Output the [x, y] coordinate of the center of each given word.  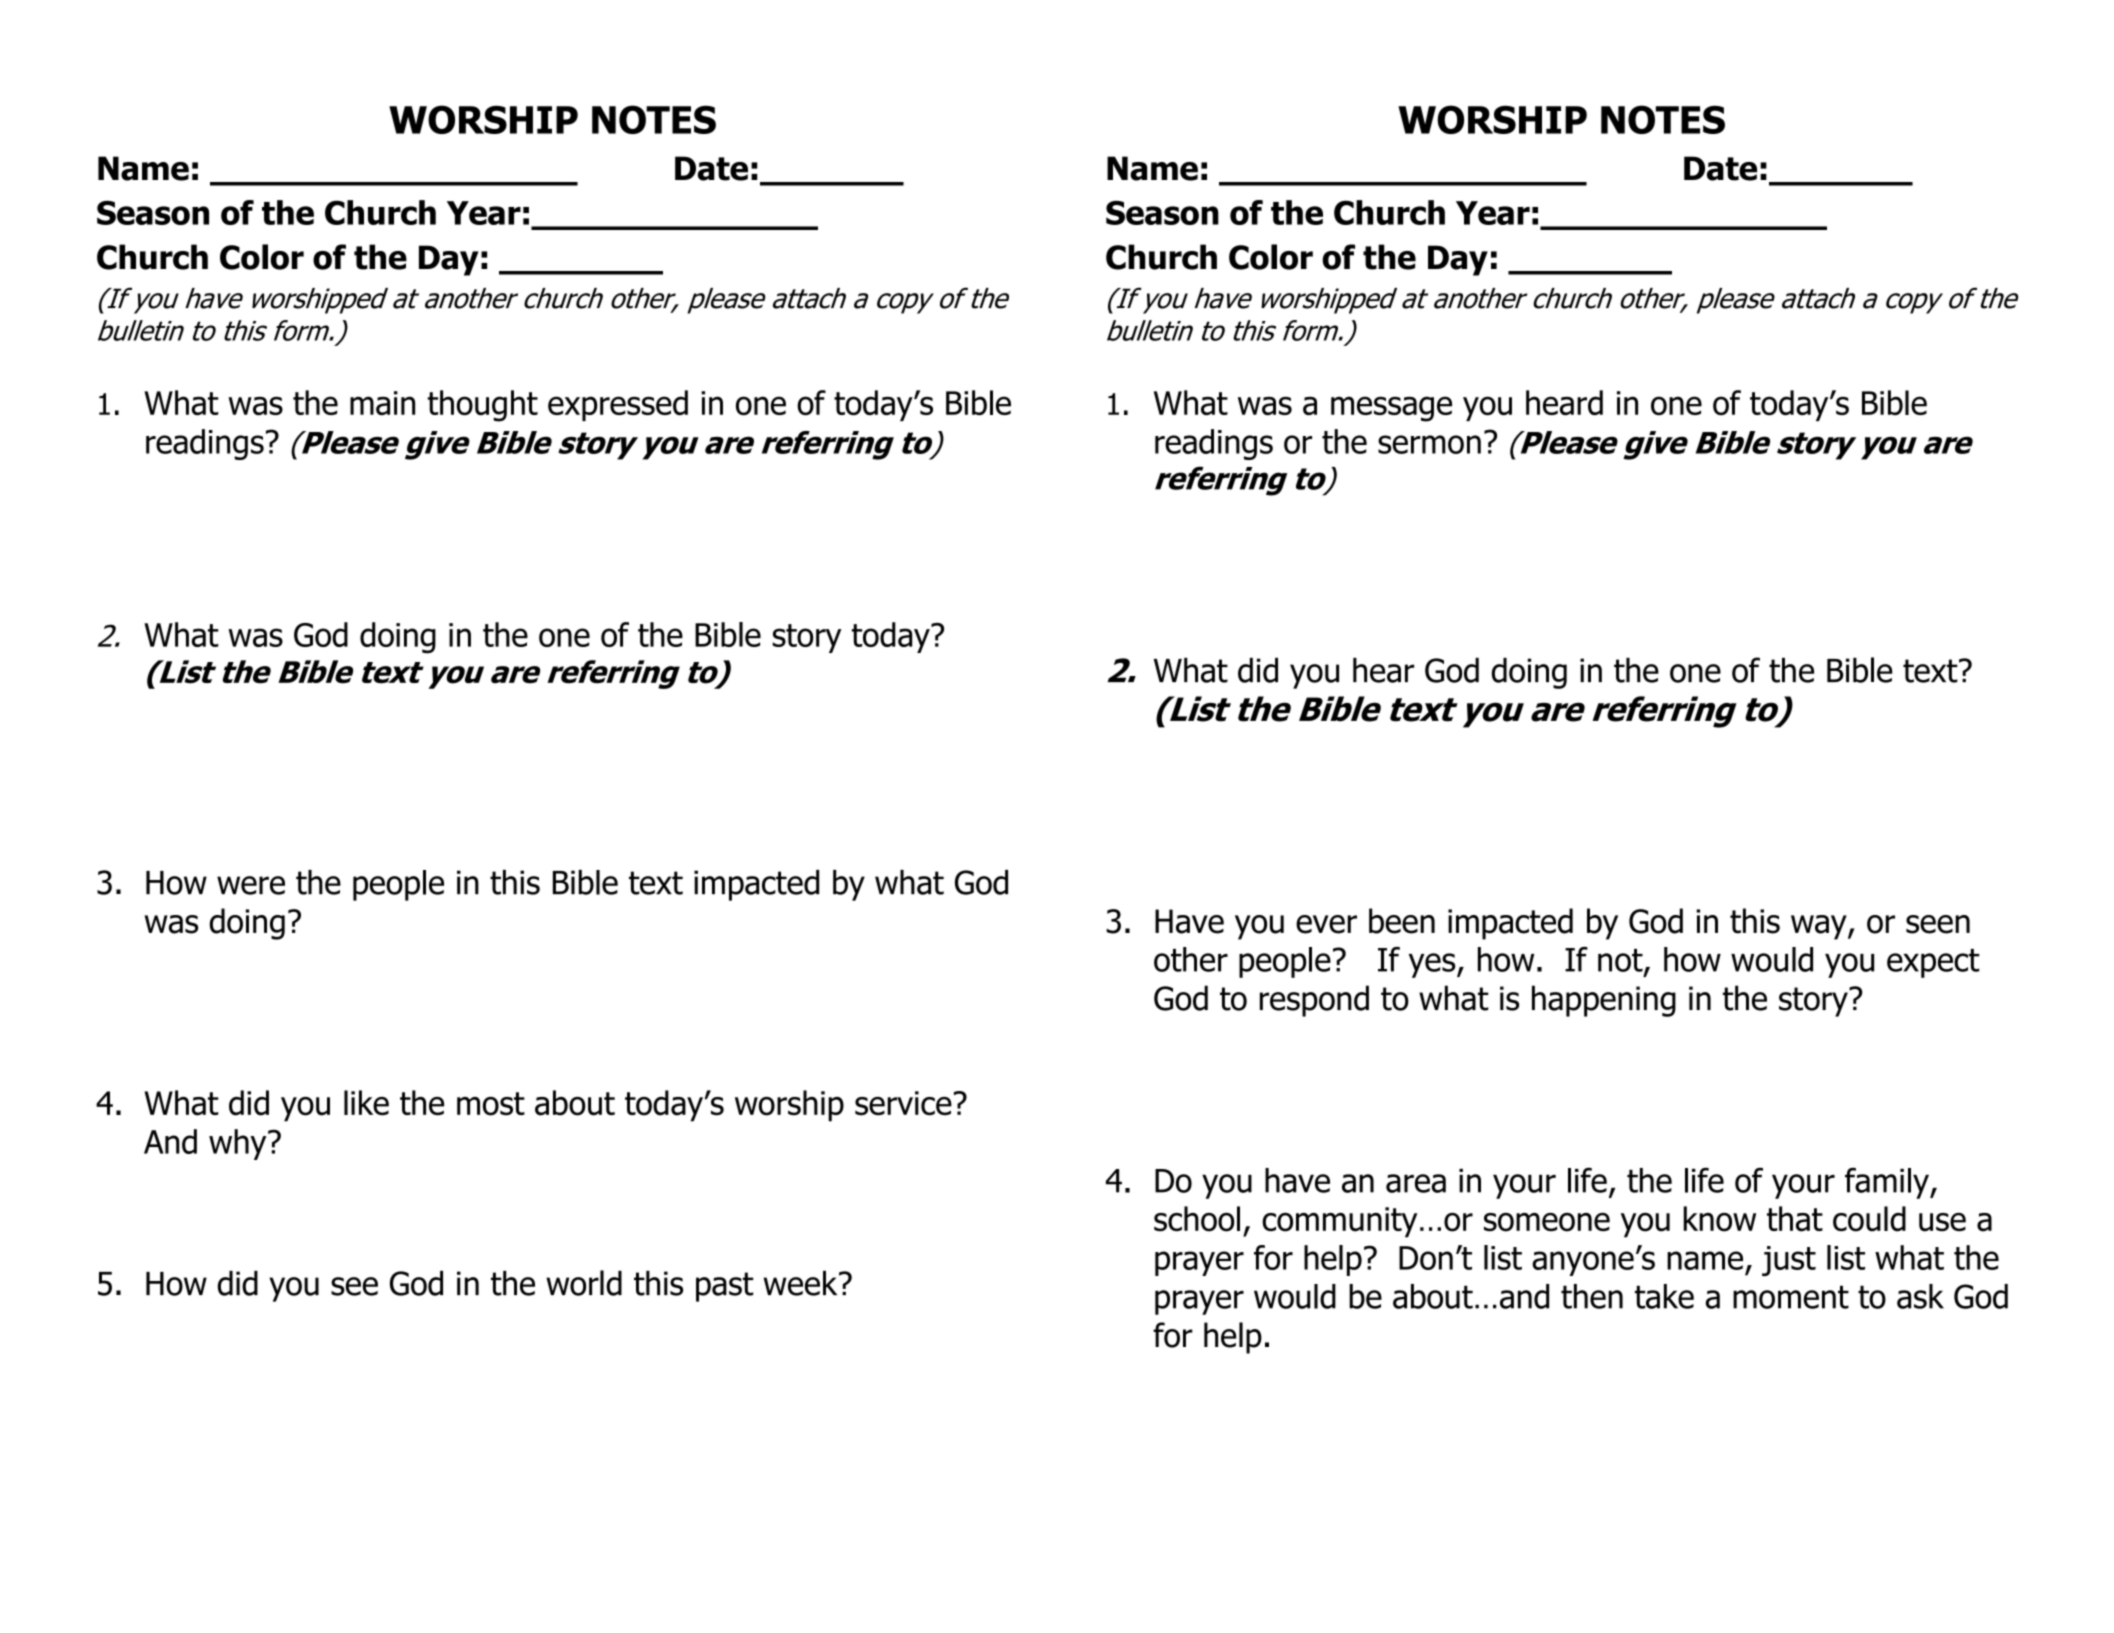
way [1820, 927]
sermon [1429, 444]
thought [482, 406]
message [1391, 409]
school [1197, 1219]
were [251, 885]
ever [1326, 924]
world [584, 1283]
